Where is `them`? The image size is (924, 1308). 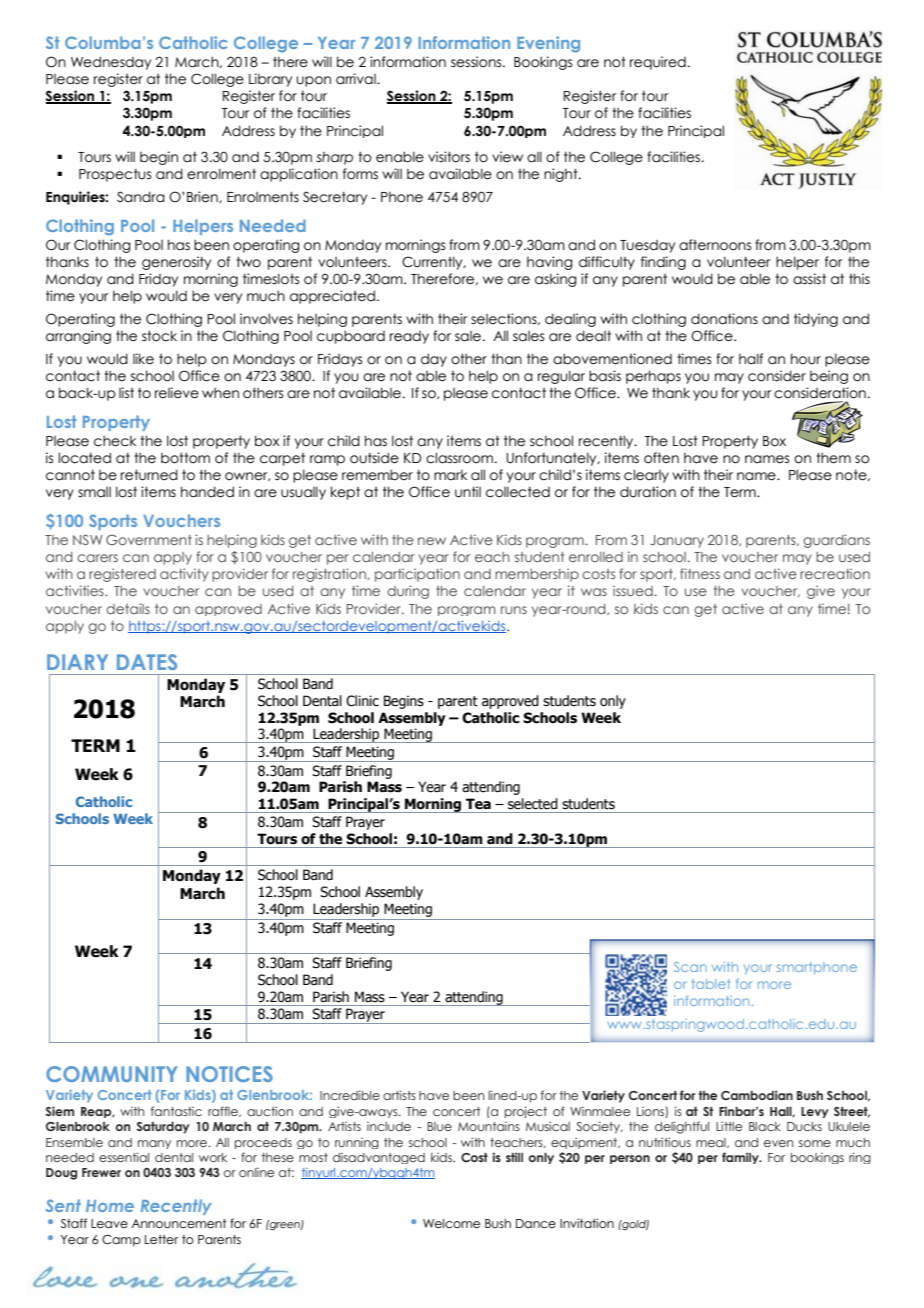
them is located at coordinates (833, 458).
